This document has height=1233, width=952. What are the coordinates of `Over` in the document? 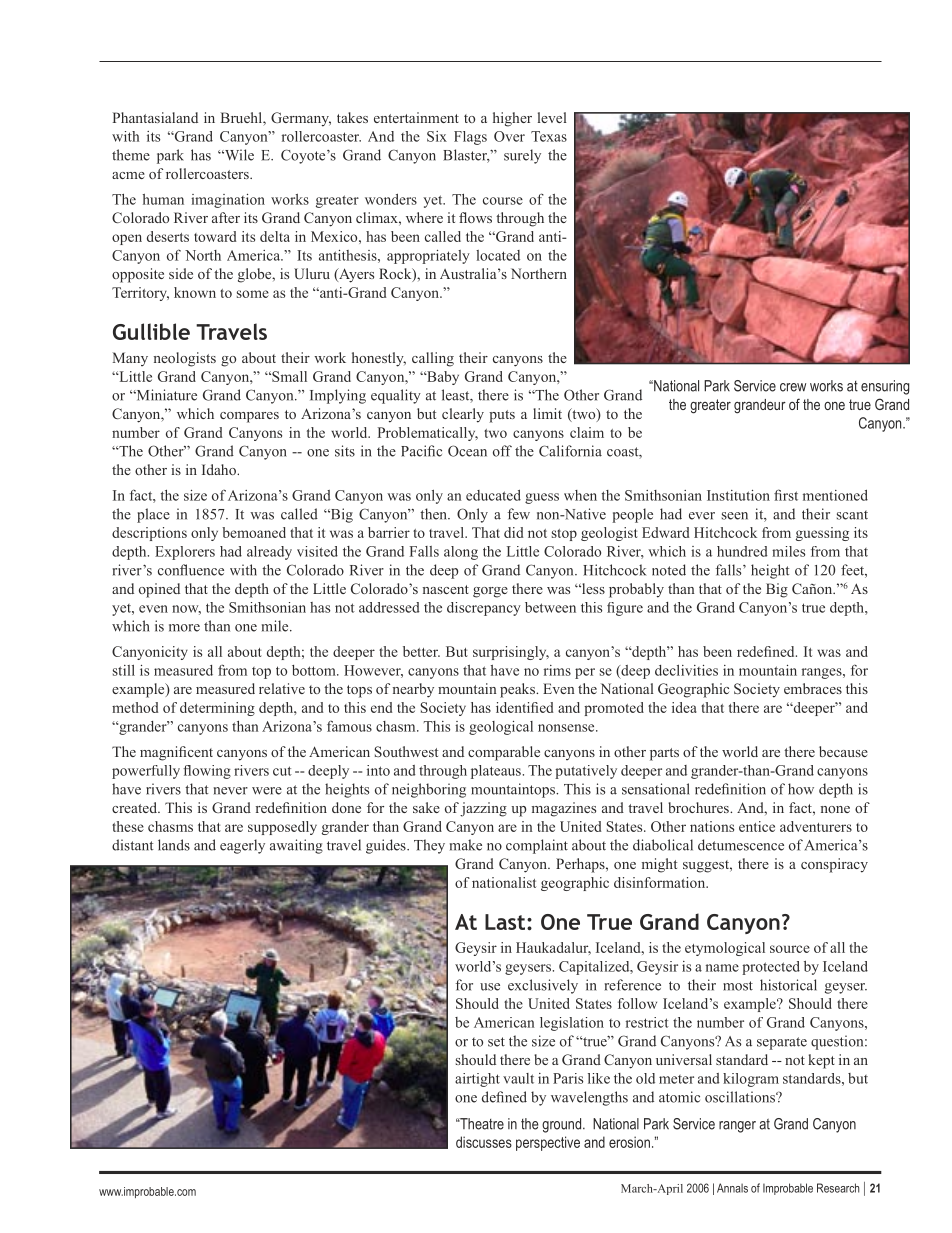 It's located at (509, 136).
